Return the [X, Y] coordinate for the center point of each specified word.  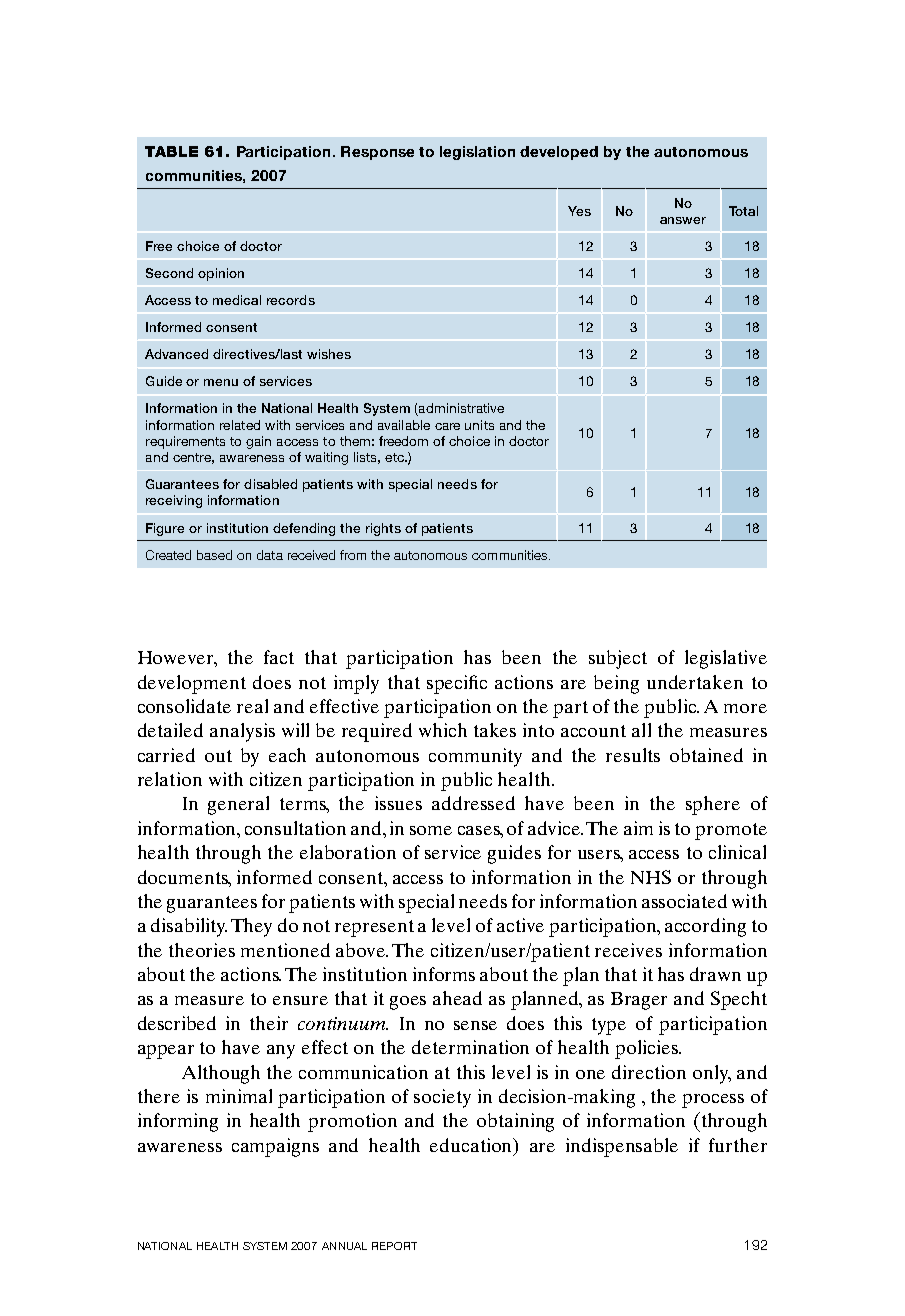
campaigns [275, 1147]
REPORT [394, 1246]
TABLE [171, 151]
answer [683, 220]
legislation [477, 153]
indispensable [622, 1147]
